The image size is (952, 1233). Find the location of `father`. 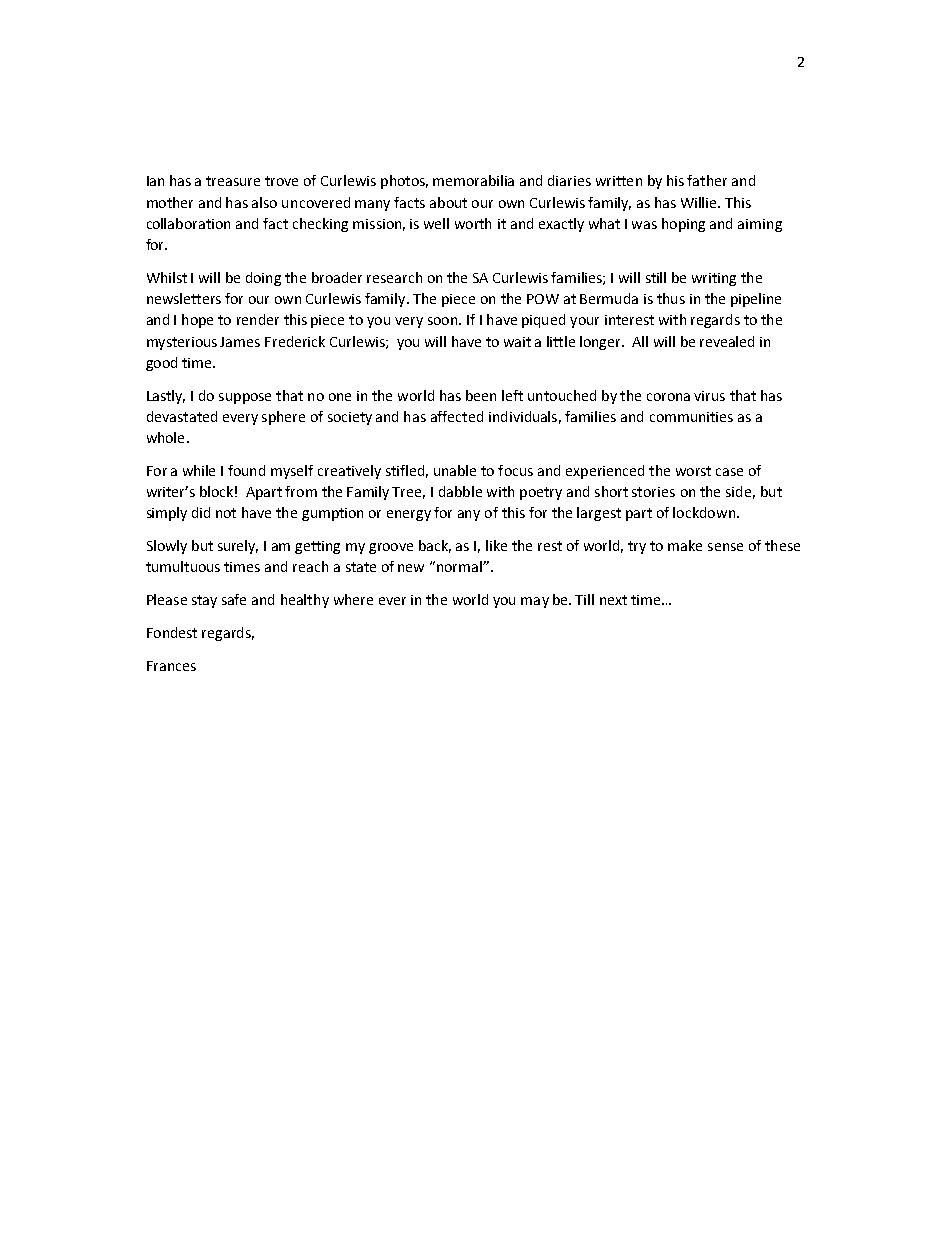

father is located at coordinates (707, 180).
